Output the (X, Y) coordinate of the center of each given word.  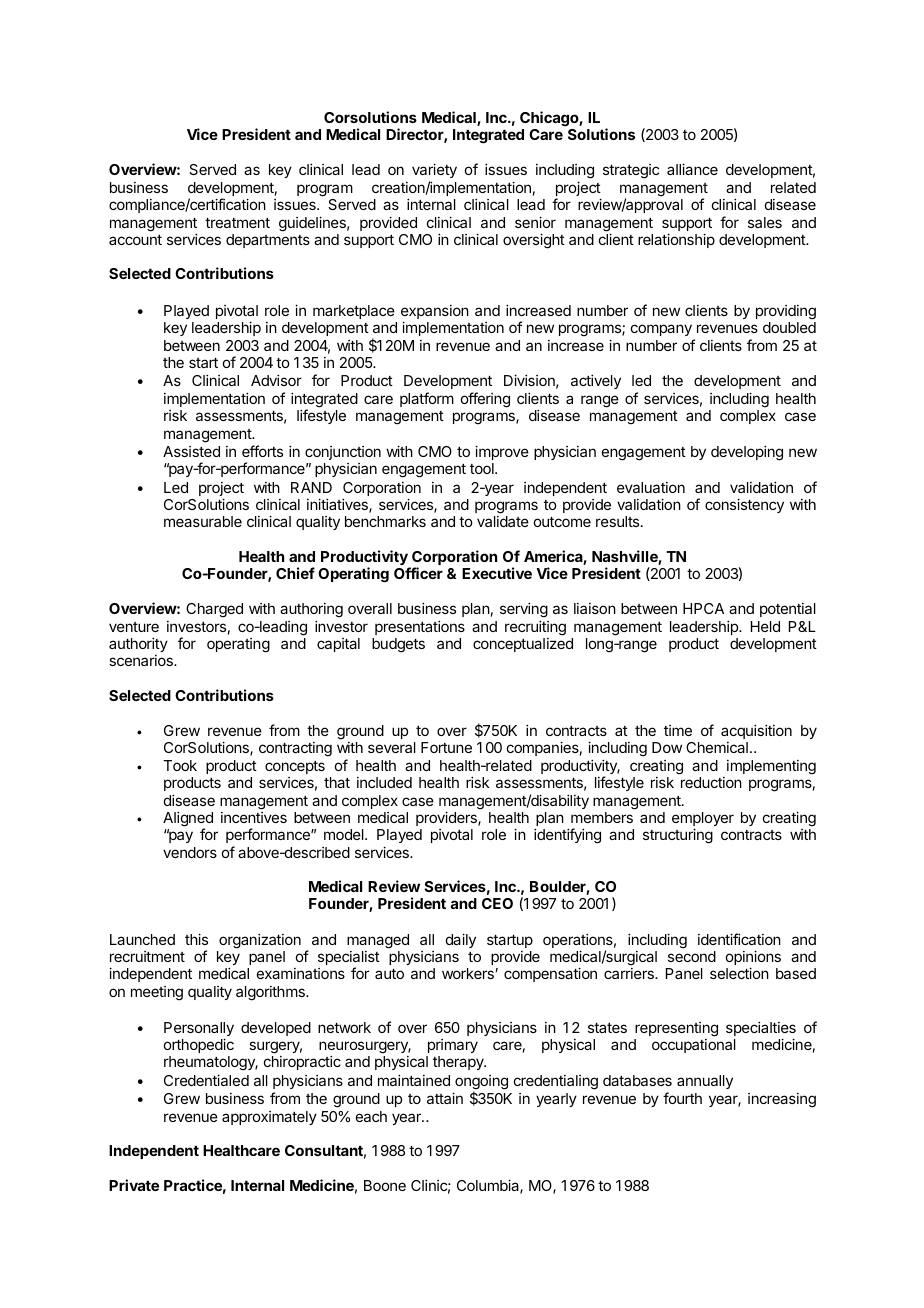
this (196, 939)
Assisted (191, 451)
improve (502, 452)
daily (461, 940)
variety (434, 170)
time (678, 730)
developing (747, 453)
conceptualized (523, 645)
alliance (692, 169)
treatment (237, 223)
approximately (269, 1118)
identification (739, 939)
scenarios (142, 660)
